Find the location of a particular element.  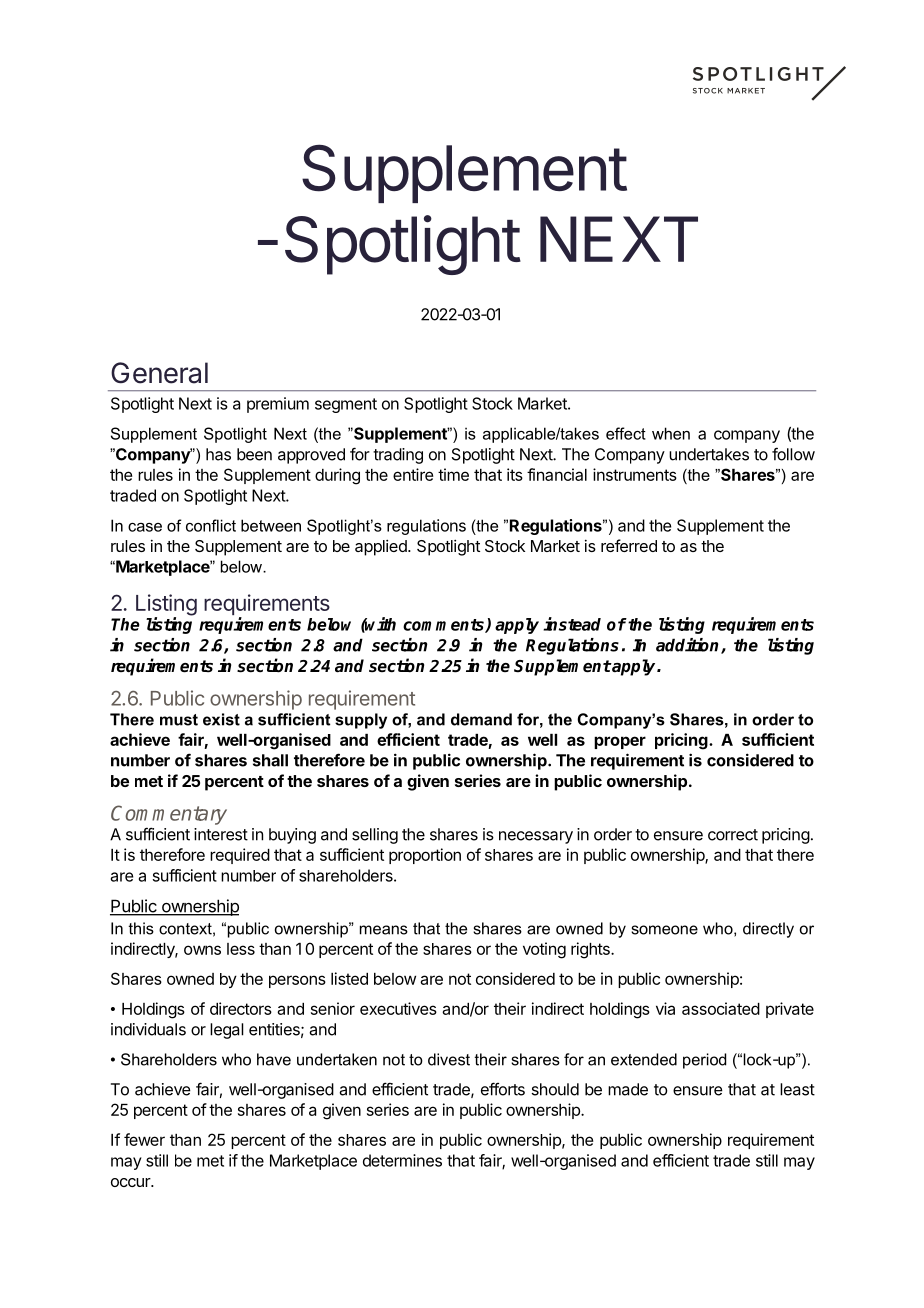

shall is located at coordinates (270, 760).
